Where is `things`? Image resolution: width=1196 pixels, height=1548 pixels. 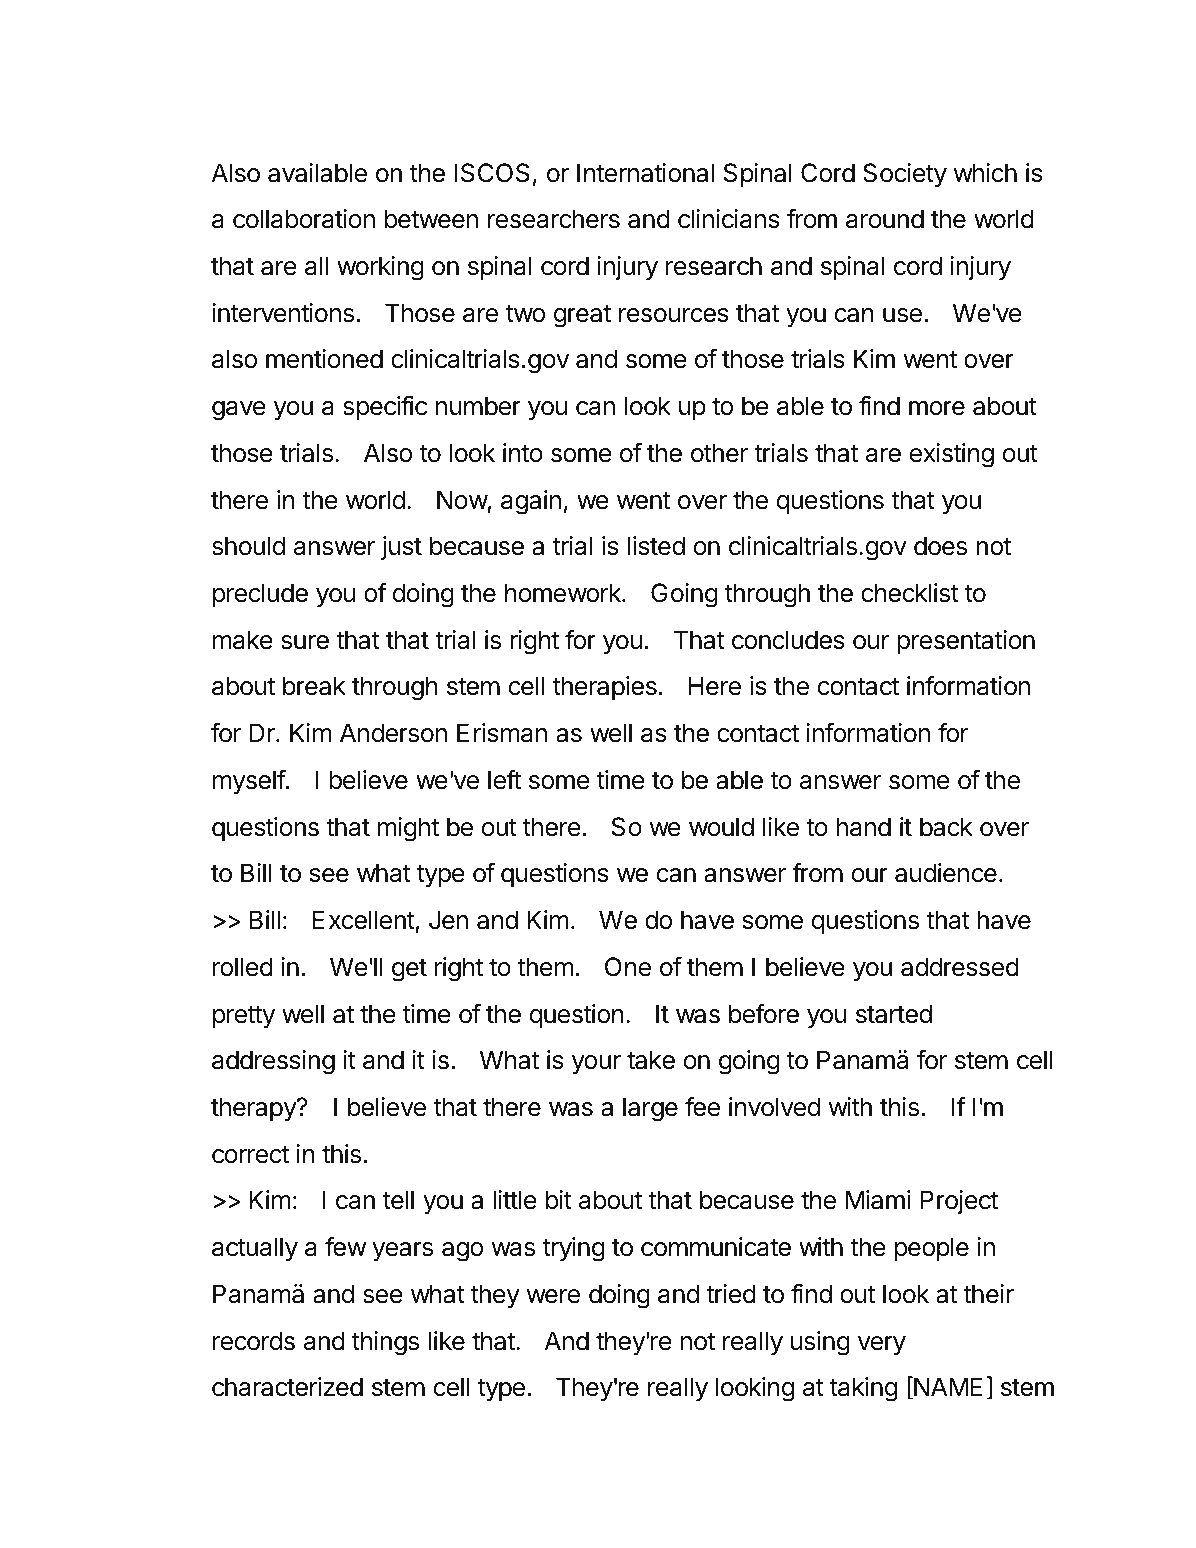
things is located at coordinates (385, 1343).
